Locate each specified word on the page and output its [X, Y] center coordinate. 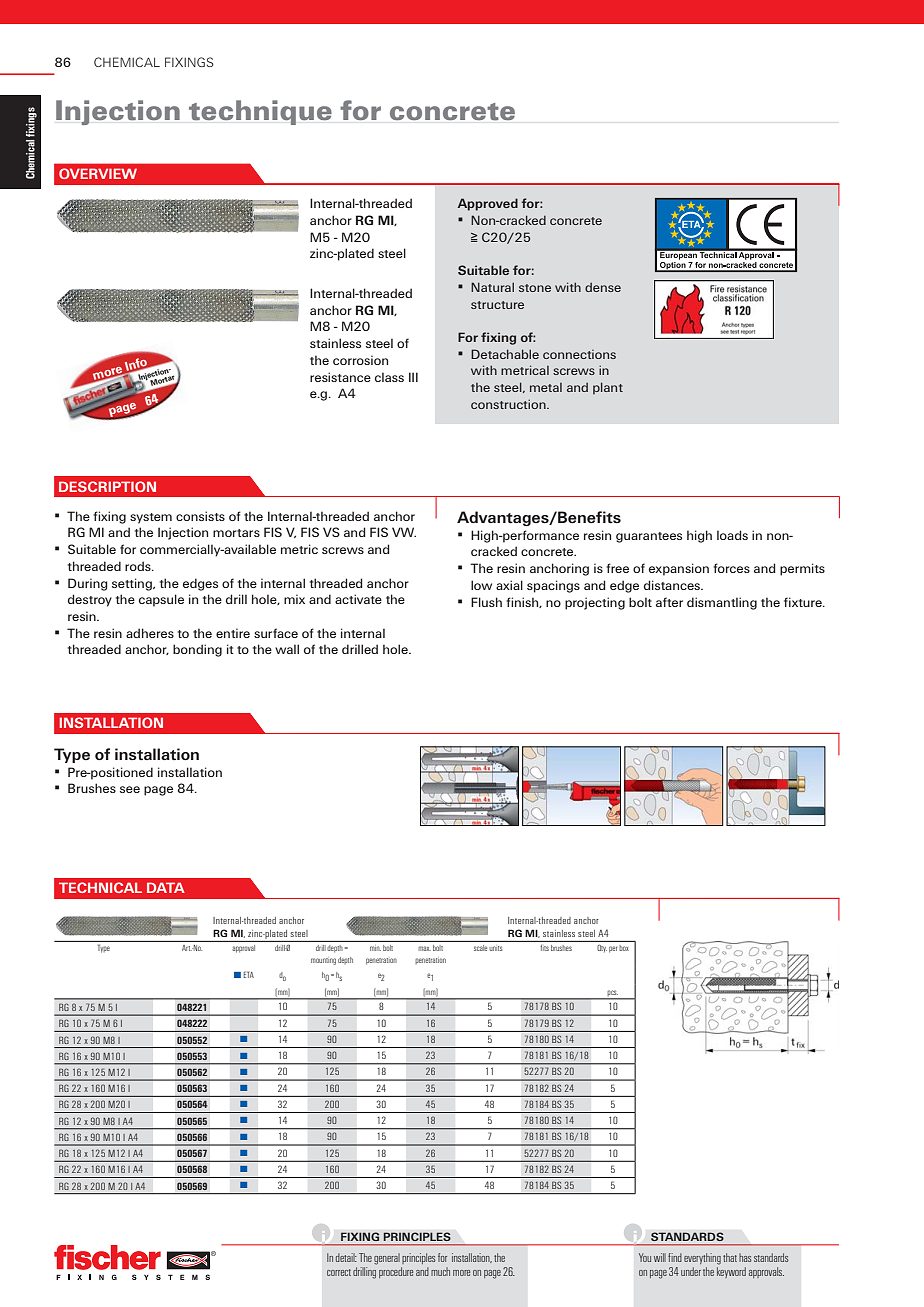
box [624, 948]
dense [603, 287]
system [151, 518]
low [481, 585]
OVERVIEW [98, 173]
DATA [166, 887]
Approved [488, 204]
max [424, 948]
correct [339, 1272]
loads [732, 535]
